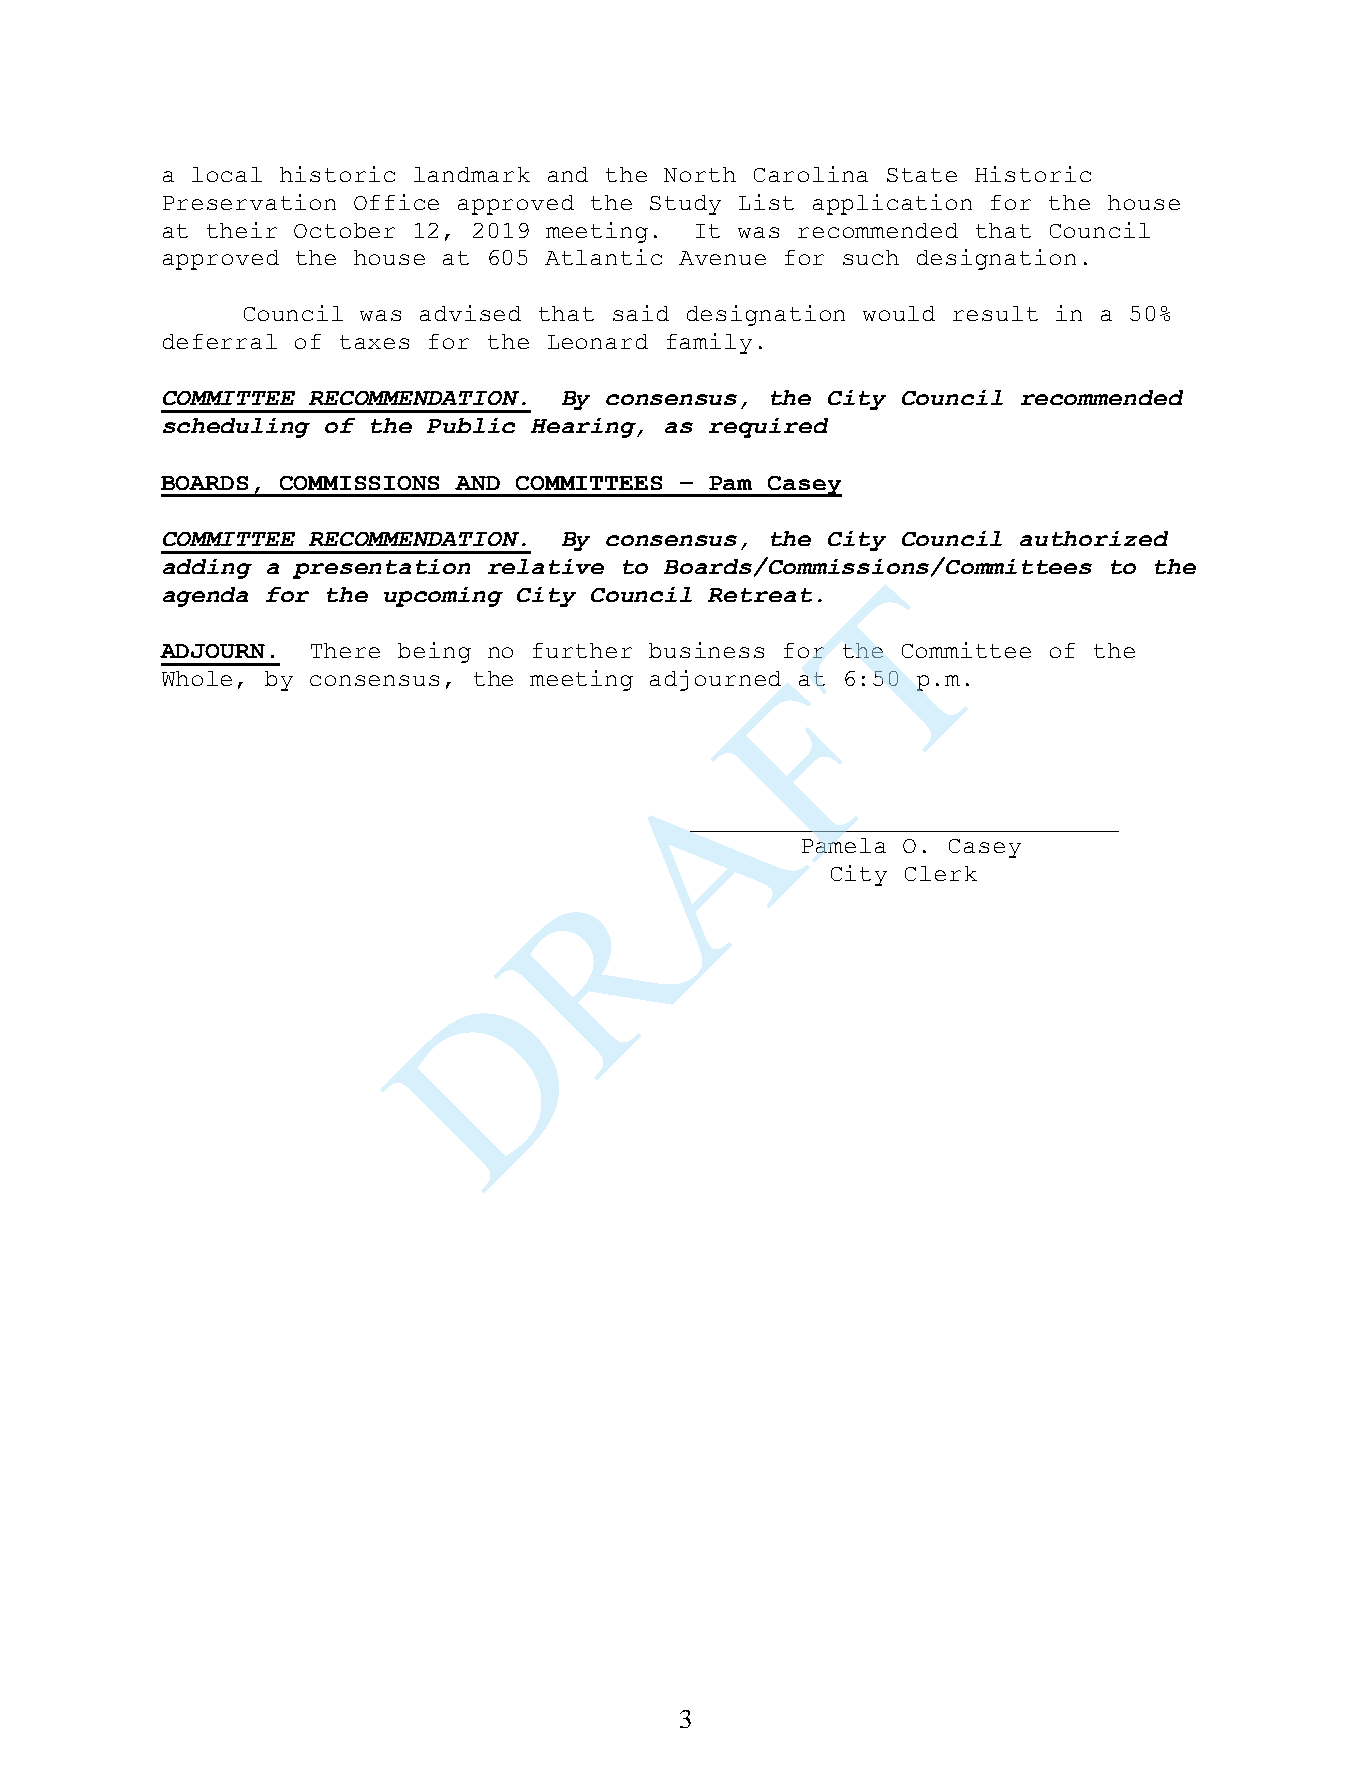 This page has width=1371, height=1774. I want to click on further, so click(582, 650).
